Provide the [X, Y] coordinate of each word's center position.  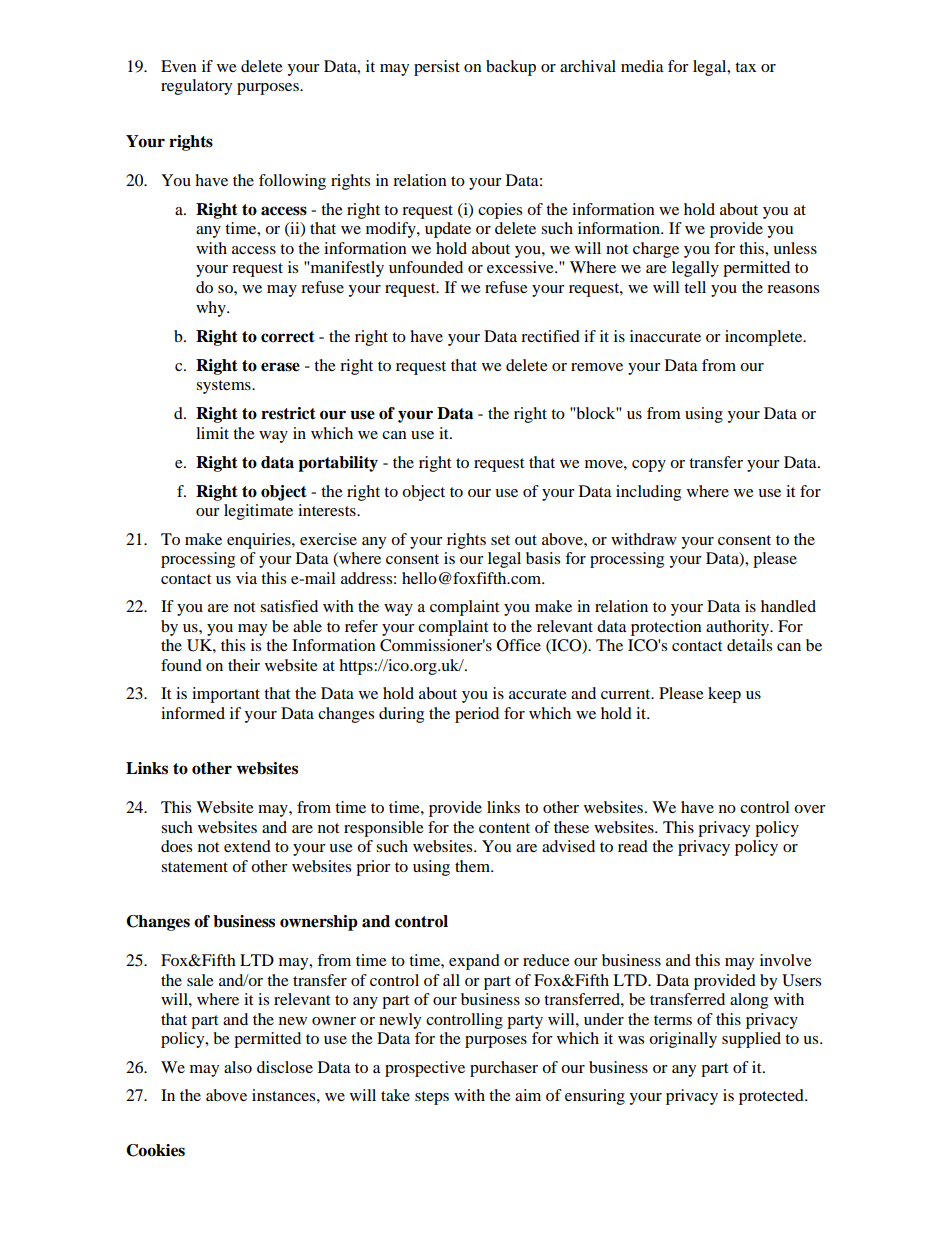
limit [212, 433]
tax [745, 67]
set [500, 540]
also [238, 1067]
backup [511, 68]
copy [649, 466]
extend [247, 846]
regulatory [196, 87]
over [810, 809]
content [504, 828]
